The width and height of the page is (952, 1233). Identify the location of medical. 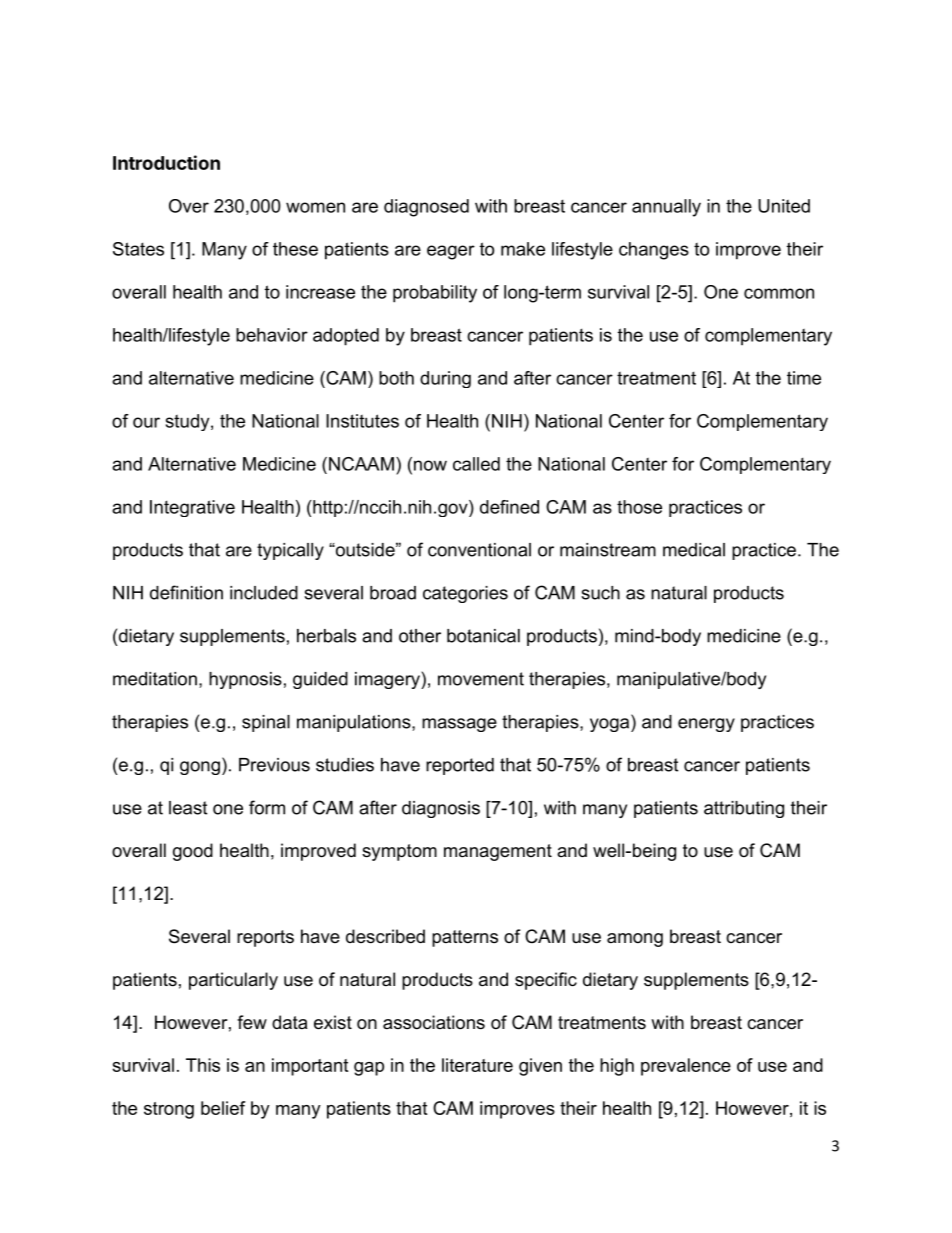
(694, 550).
